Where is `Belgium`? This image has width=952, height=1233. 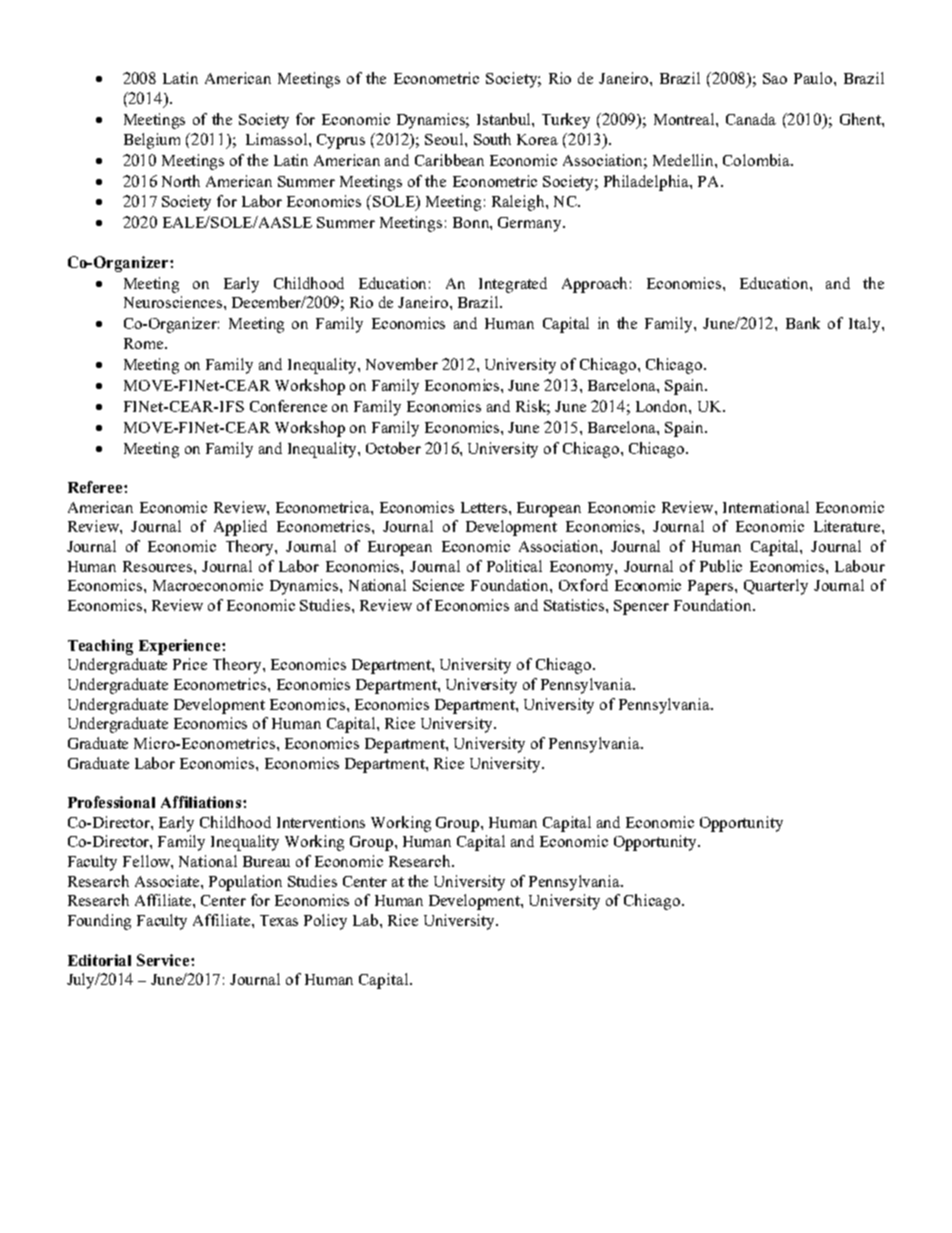 Belgium is located at coordinates (152, 141).
